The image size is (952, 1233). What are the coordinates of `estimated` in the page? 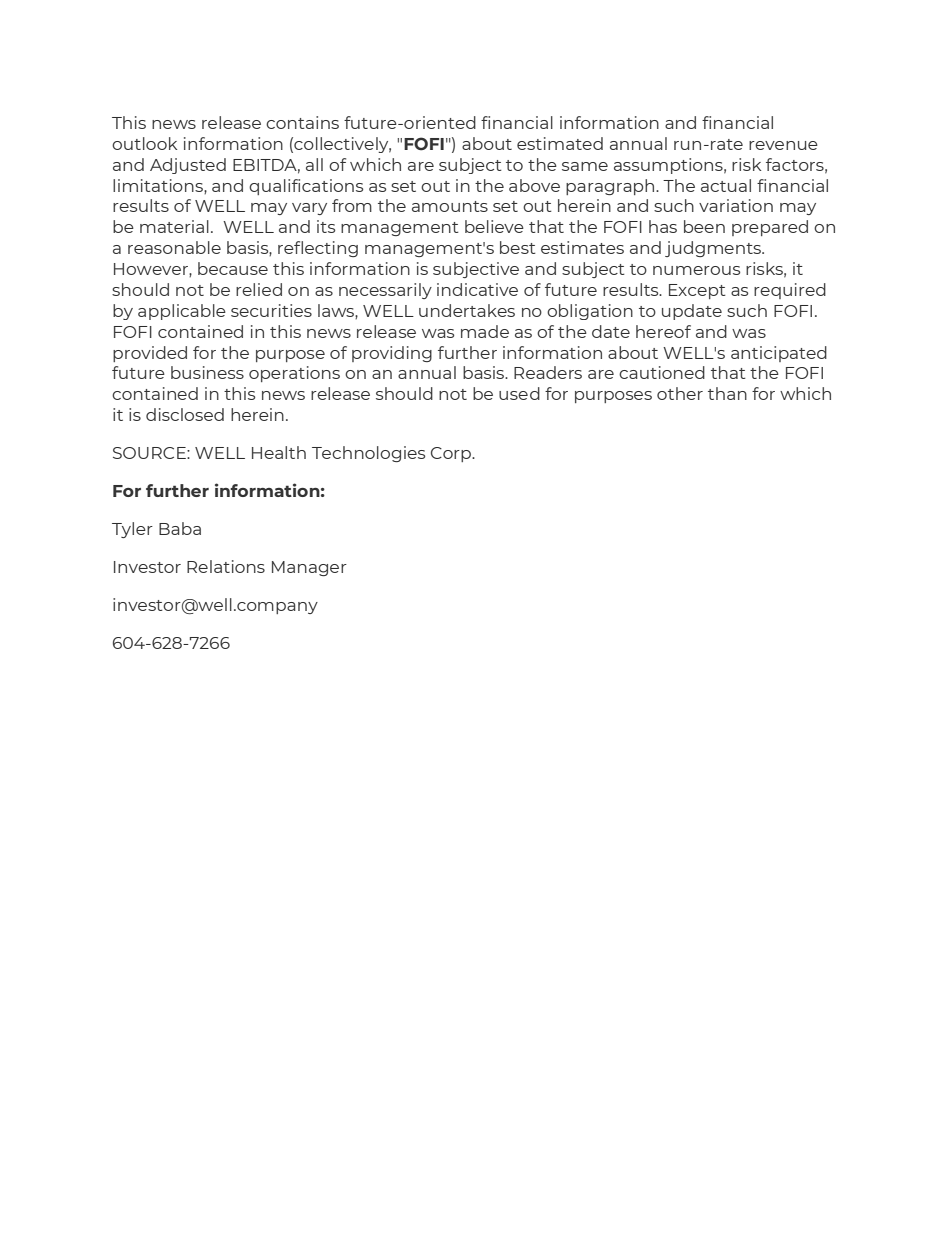 It's located at (560, 143).
